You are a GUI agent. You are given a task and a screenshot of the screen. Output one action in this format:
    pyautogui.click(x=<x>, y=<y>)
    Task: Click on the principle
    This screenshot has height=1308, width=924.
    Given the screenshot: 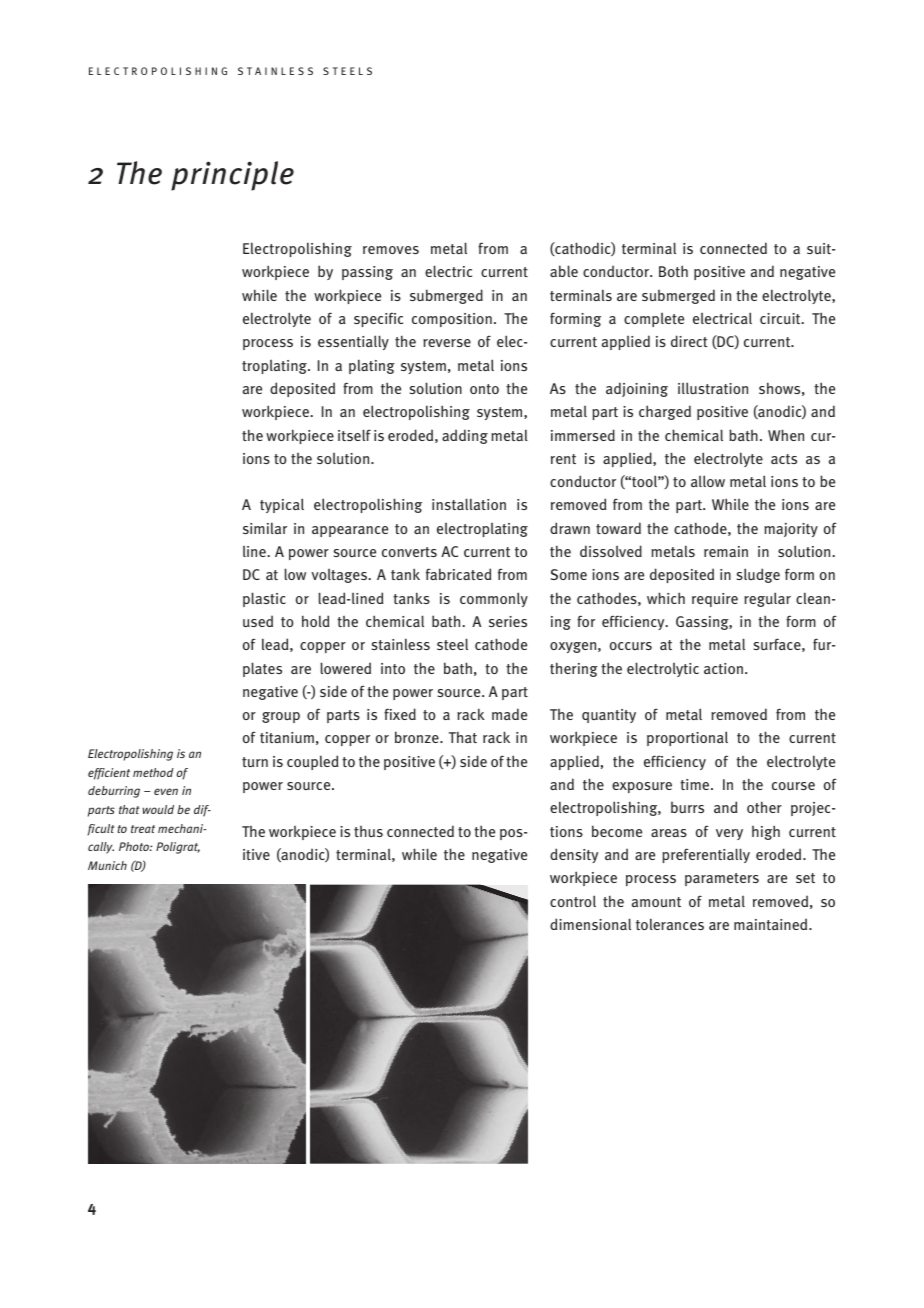 What is the action you would take?
    pyautogui.click(x=232, y=176)
